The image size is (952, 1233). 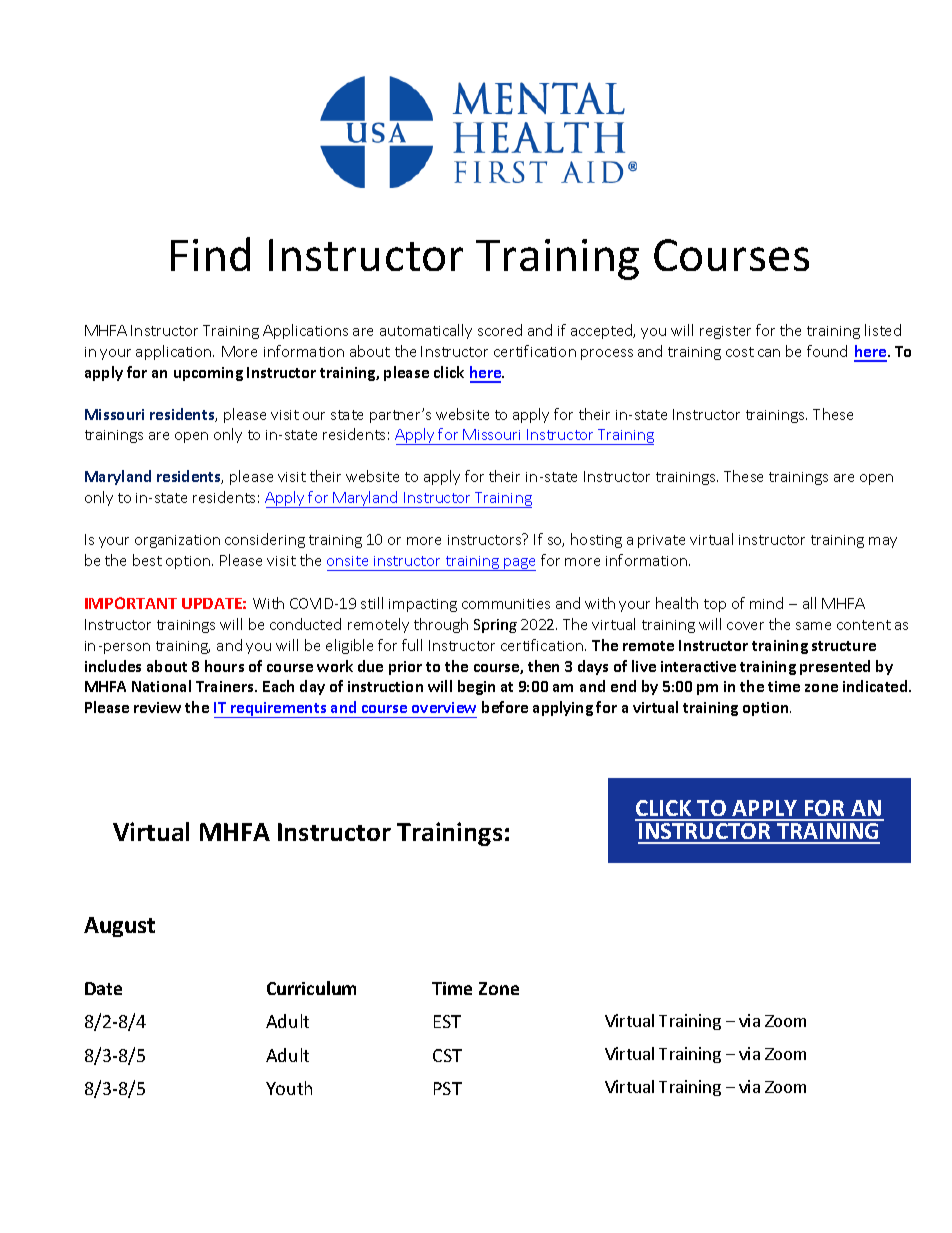 I want to click on presented, so click(x=835, y=667).
